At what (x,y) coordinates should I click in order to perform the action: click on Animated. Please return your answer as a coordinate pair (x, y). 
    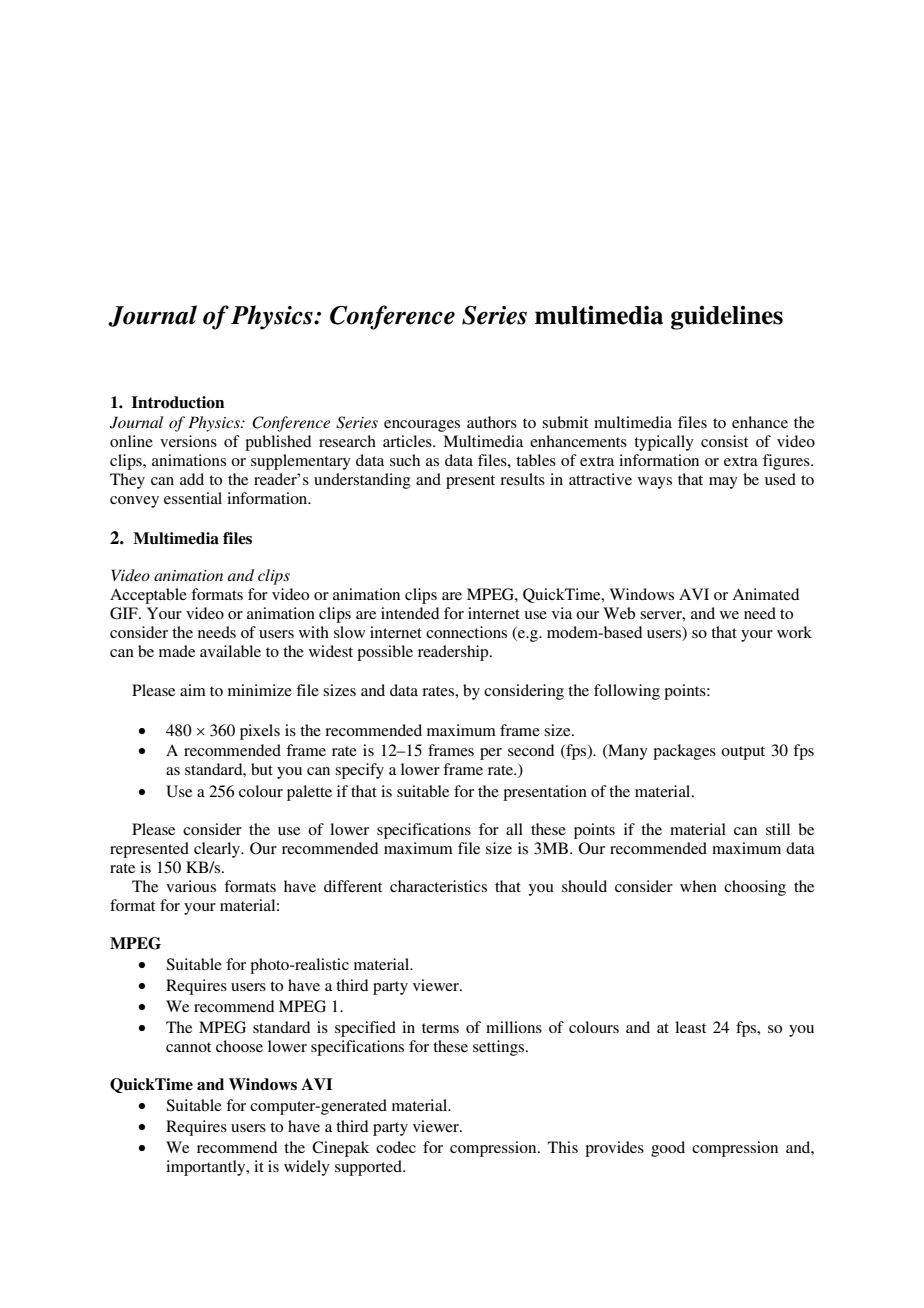
    Looking at the image, I should click on (765, 594).
